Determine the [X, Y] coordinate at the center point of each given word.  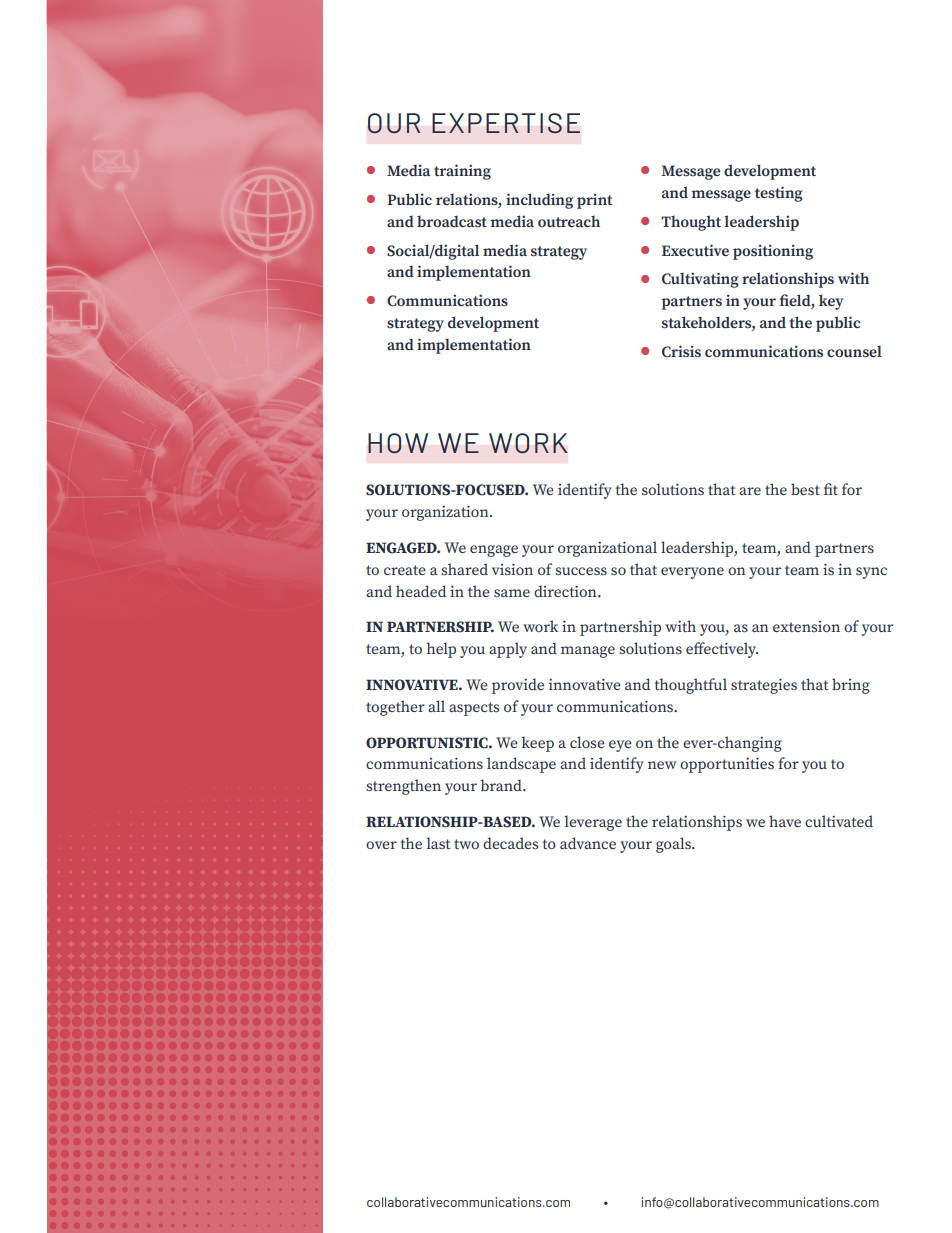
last [438, 843]
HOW [398, 443]
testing [779, 194]
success [581, 571]
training [462, 172]
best [805, 489]
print [594, 201]
